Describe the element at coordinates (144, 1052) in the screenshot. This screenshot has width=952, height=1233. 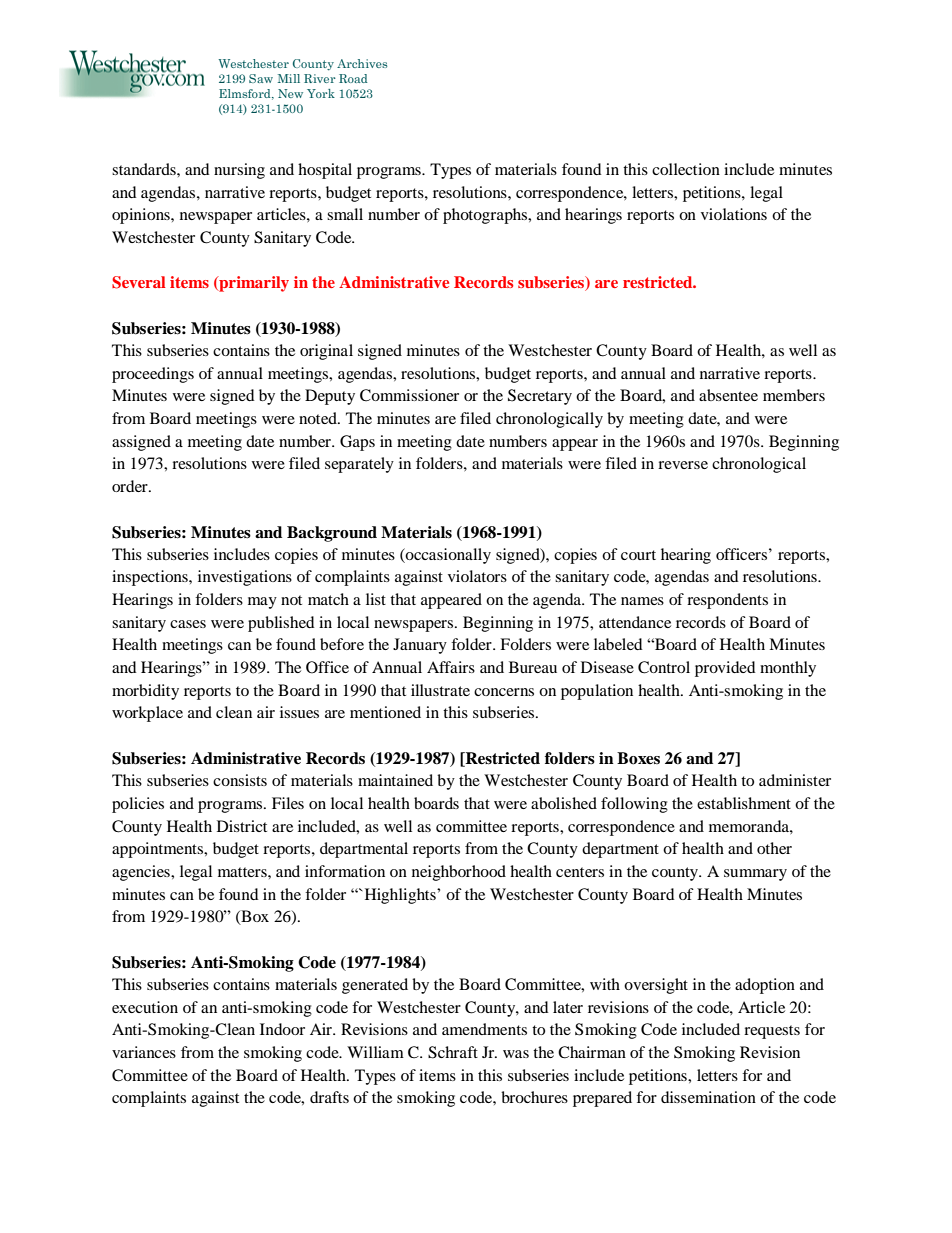
I see `variances` at that location.
